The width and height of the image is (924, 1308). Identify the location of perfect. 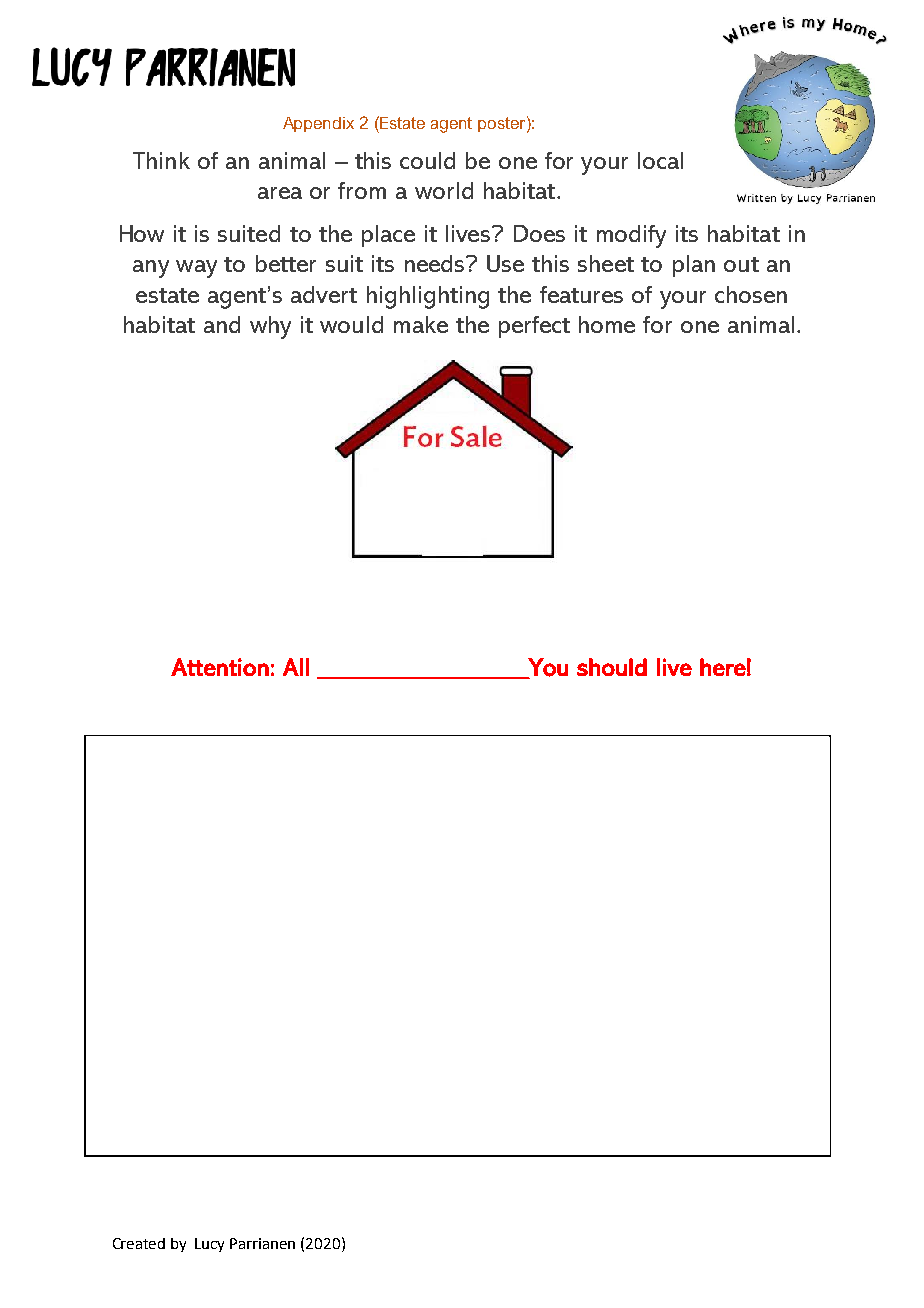
(534, 327).
